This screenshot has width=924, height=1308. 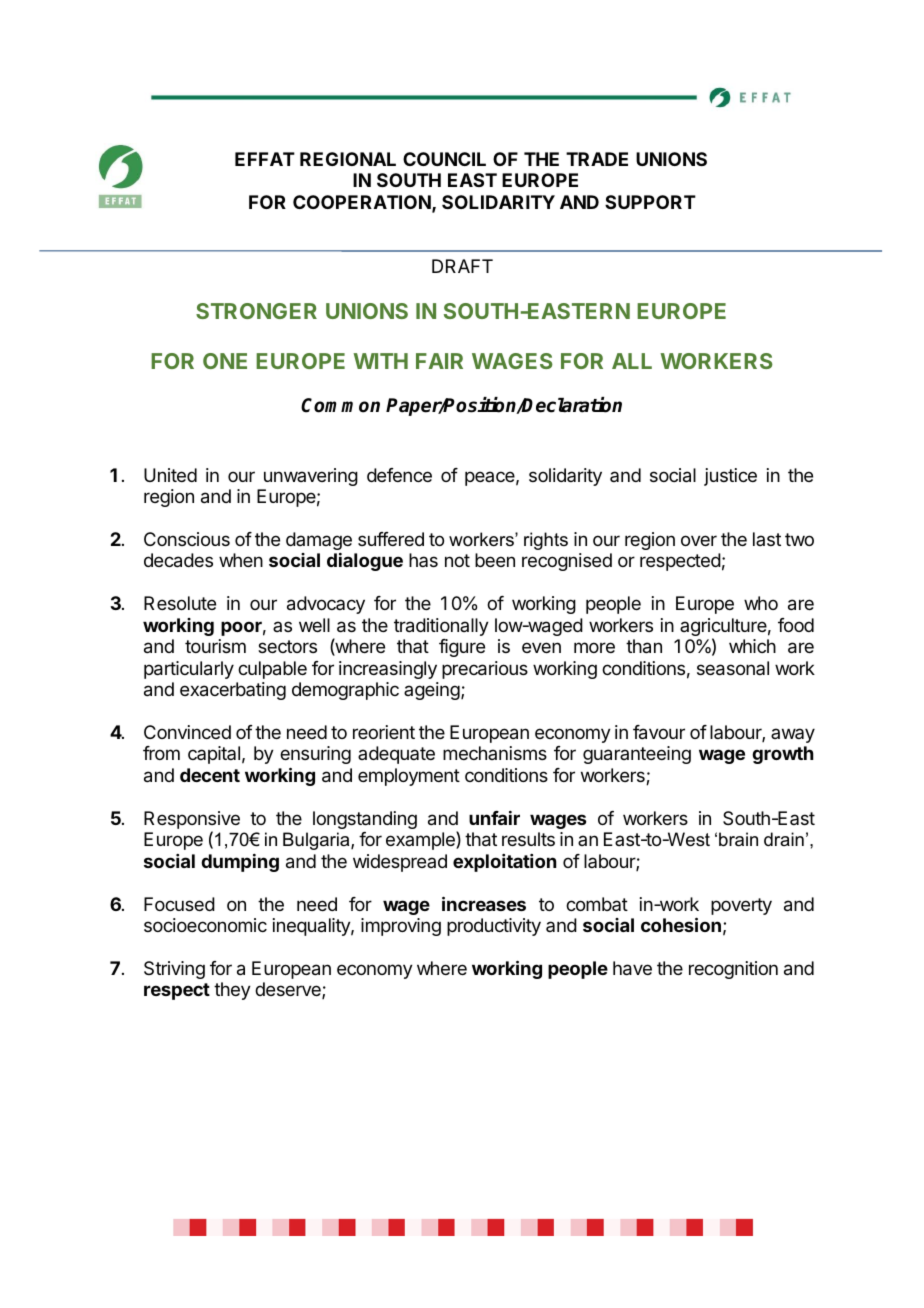 I want to click on SUPPORT, so click(x=650, y=202).
